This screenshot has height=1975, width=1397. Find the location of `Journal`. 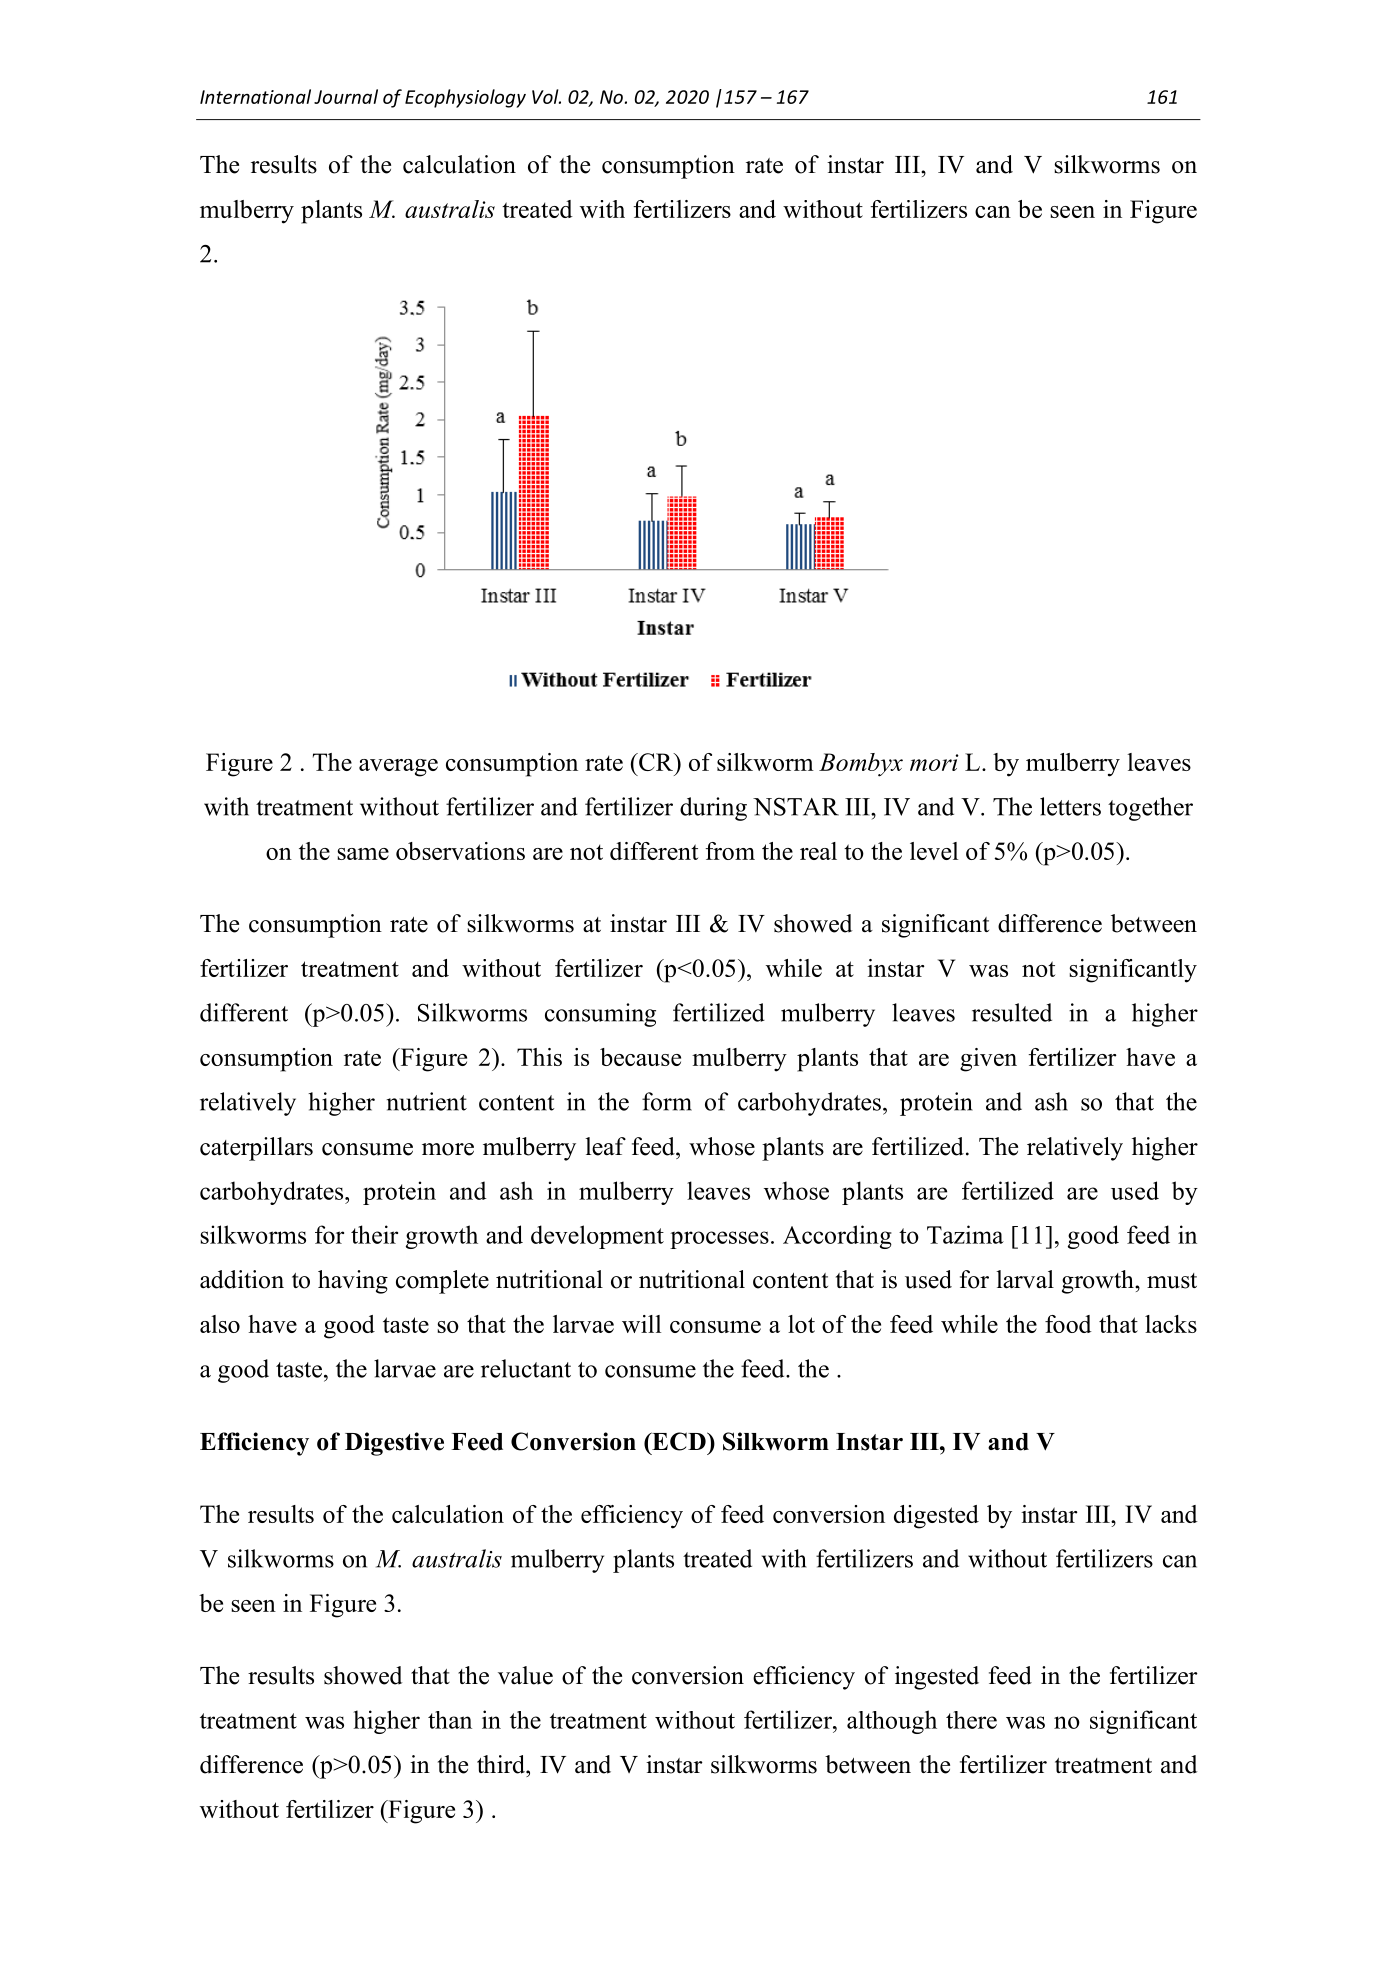

Journal is located at coordinates (346, 96).
